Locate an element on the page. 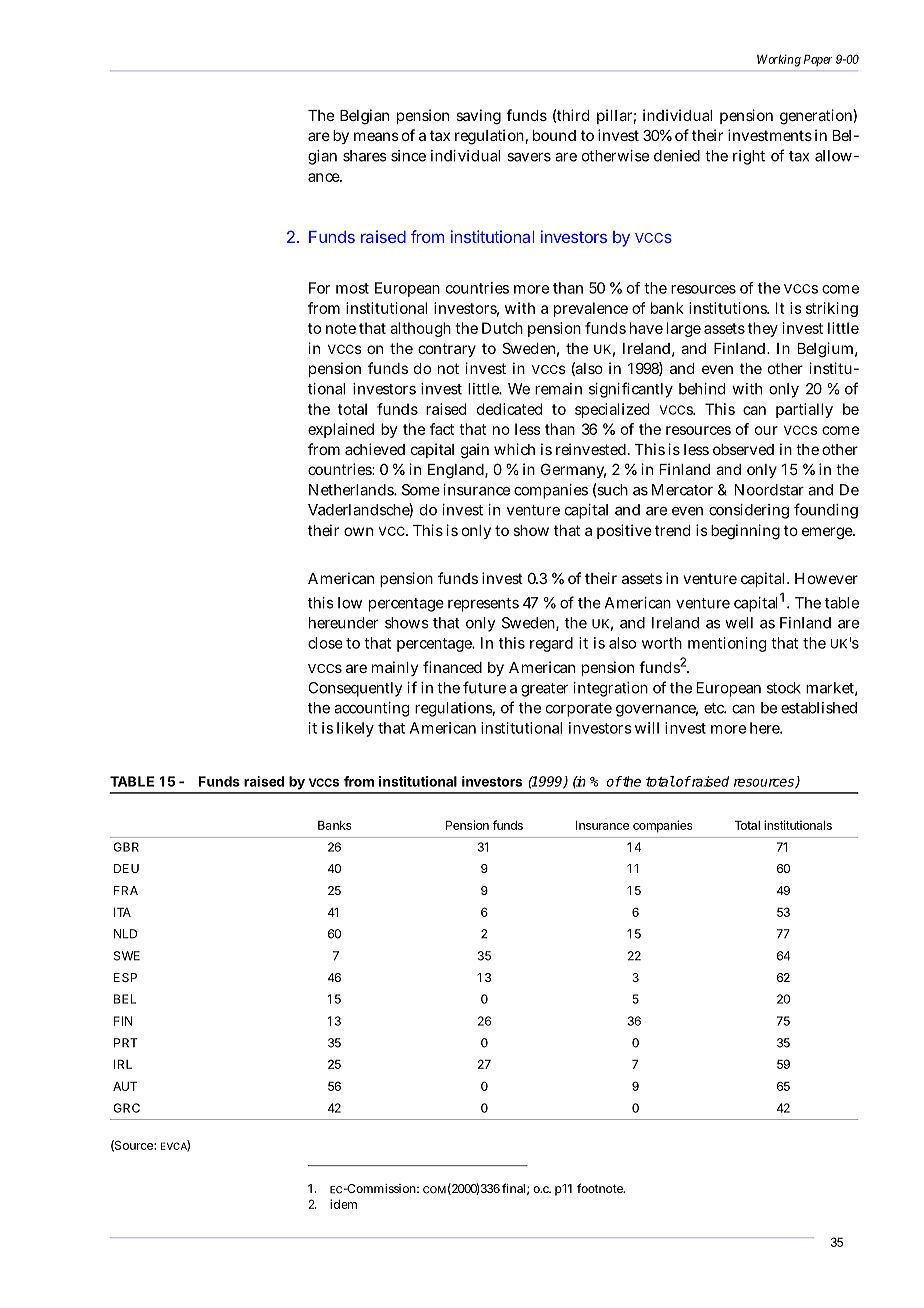 The height and width of the document is (1308, 924). well is located at coordinates (739, 623).
